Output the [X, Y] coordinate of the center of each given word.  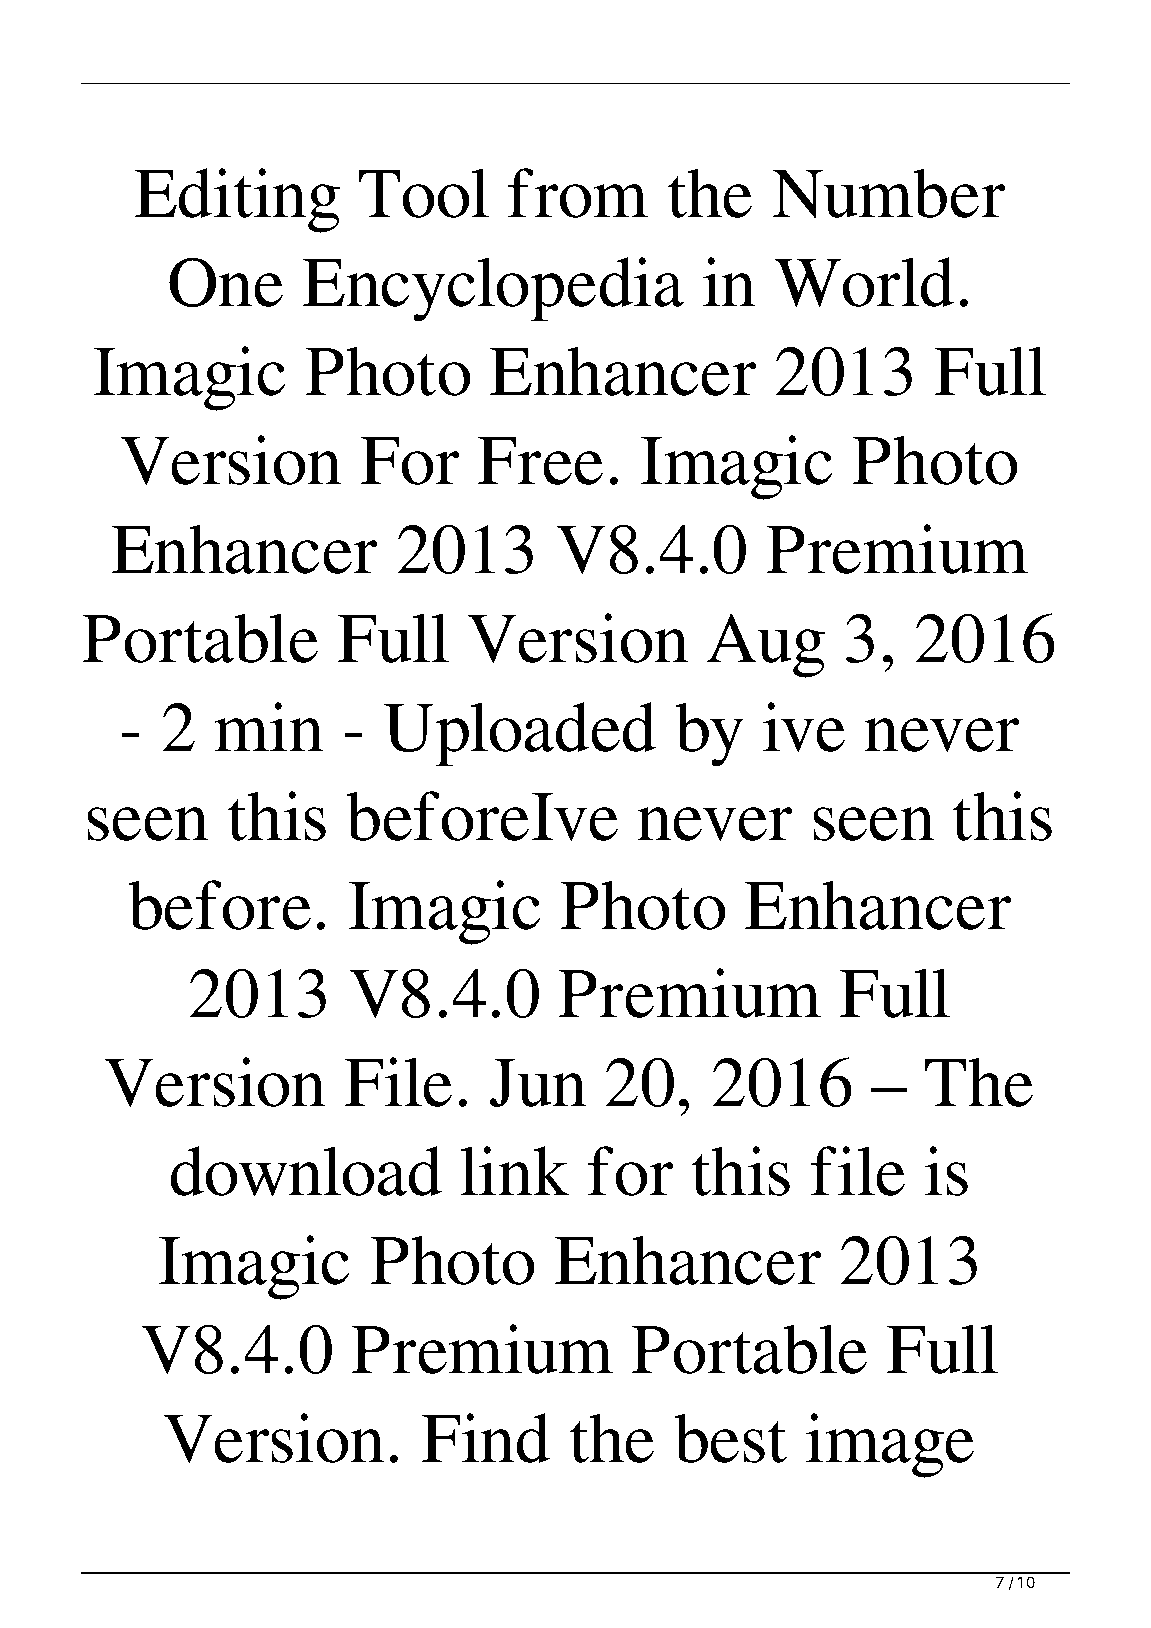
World [864, 282]
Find [486, 1438]
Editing [237, 200]
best [730, 1438]
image [890, 1445]
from [577, 193]
